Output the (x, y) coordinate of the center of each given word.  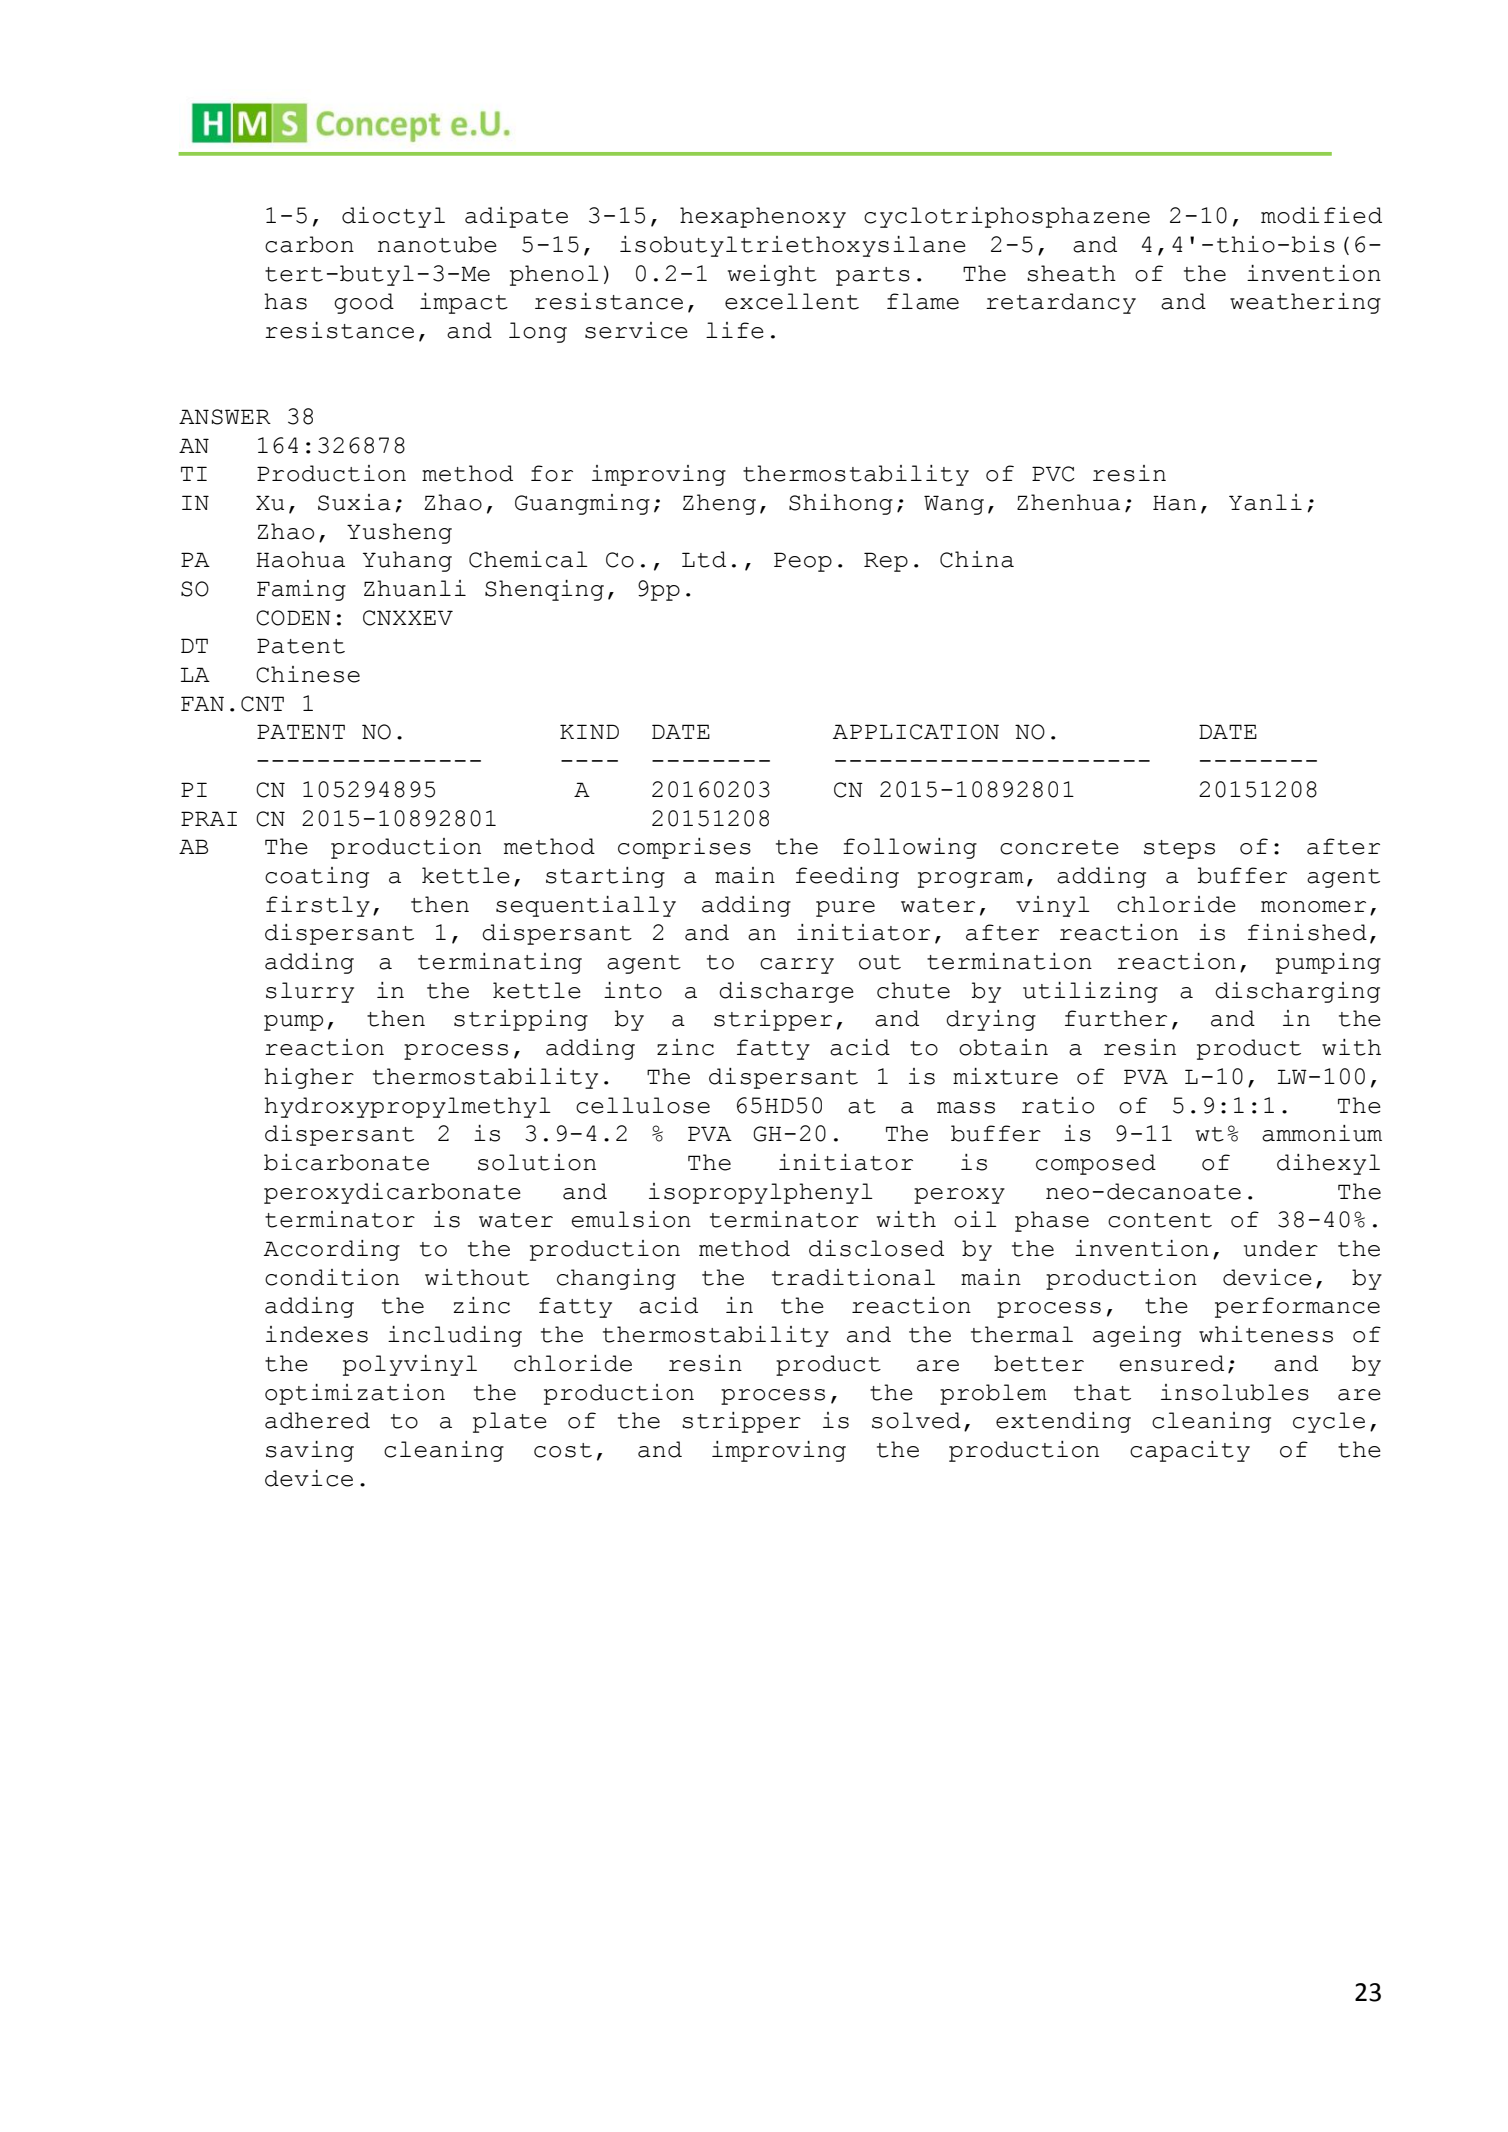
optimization (355, 1394)
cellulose (643, 1105)
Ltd (704, 559)
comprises (684, 848)
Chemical (528, 559)
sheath (1071, 273)
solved (916, 1420)
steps (1179, 849)
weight (772, 275)
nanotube (437, 244)
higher (309, 1078)
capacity (1190, 1451)
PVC (1053, 474)
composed (1096, 1164)
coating (317, 877)
